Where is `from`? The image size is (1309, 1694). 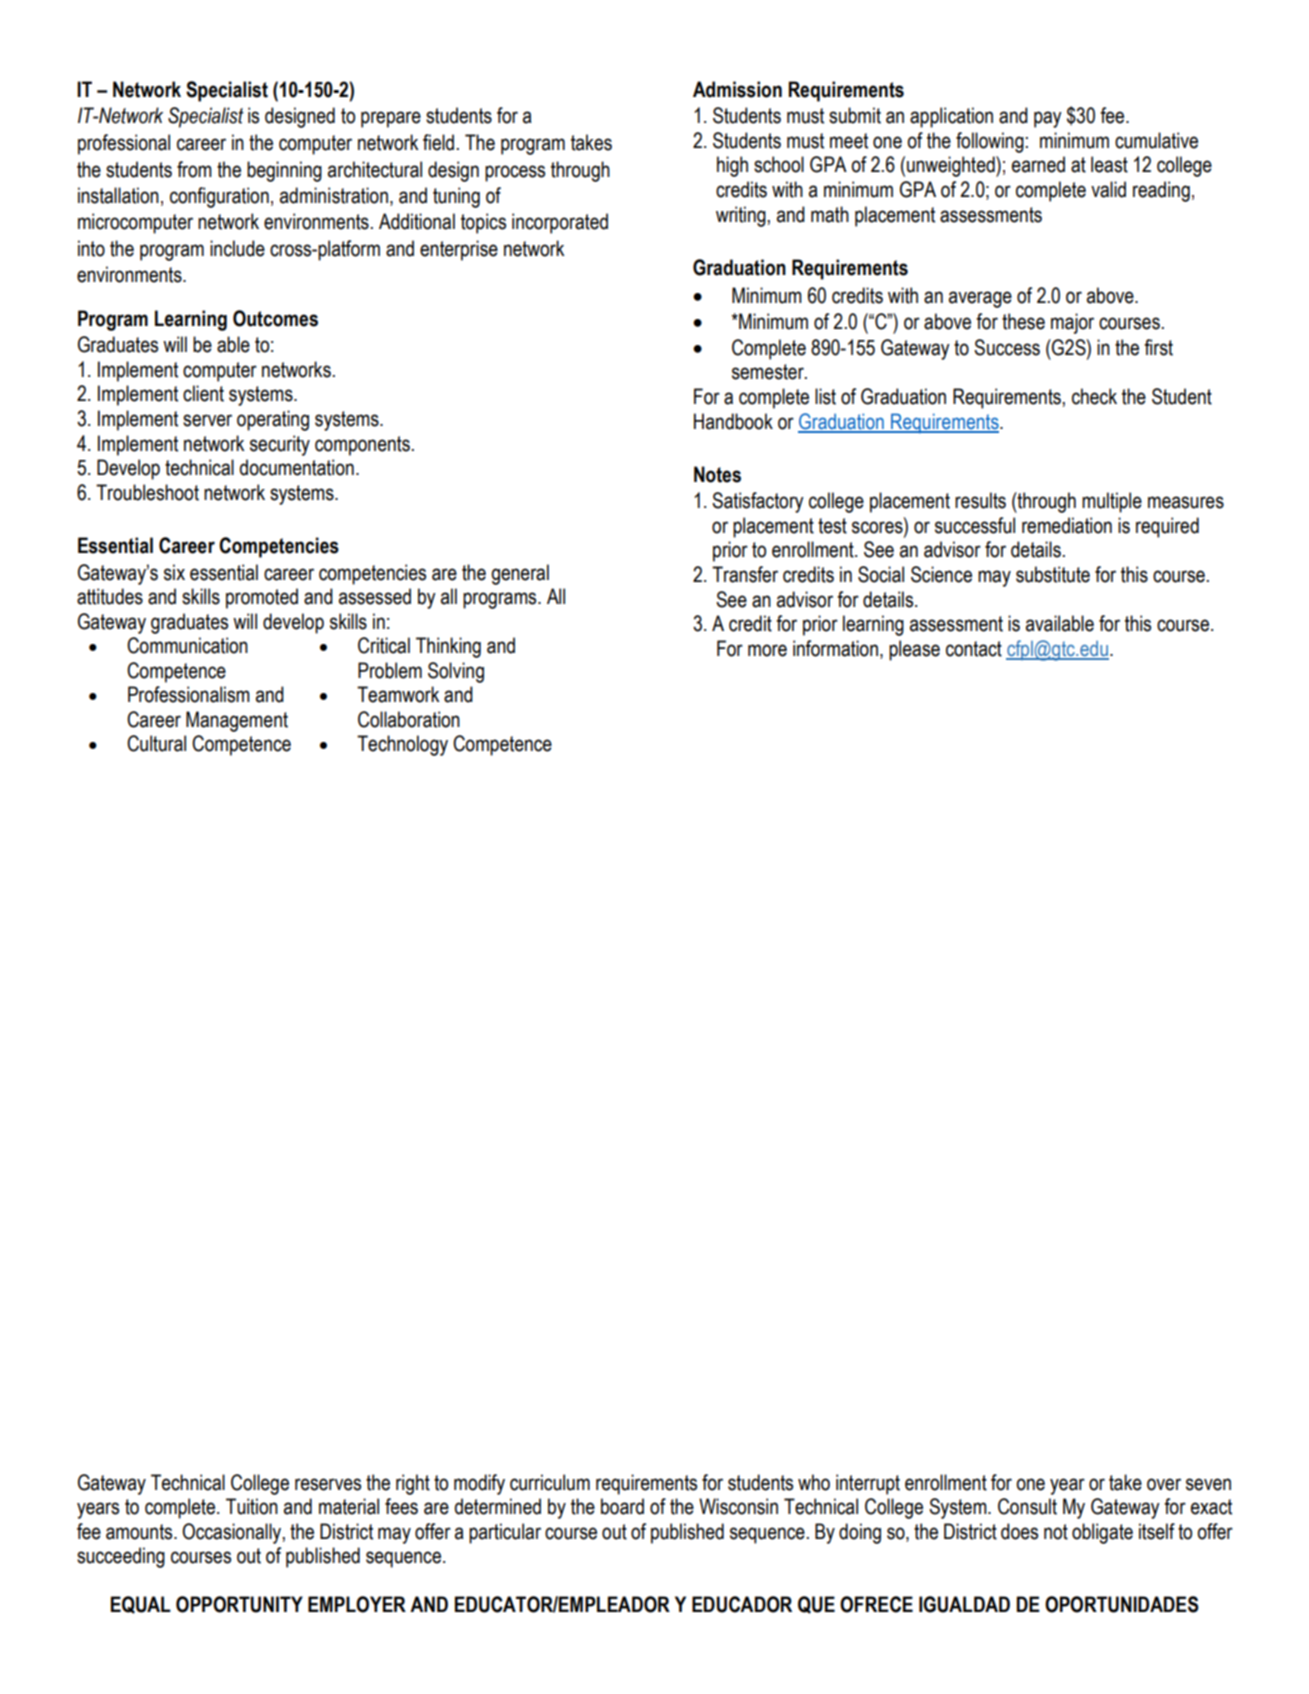 from is located at coordinates (194, 169).
